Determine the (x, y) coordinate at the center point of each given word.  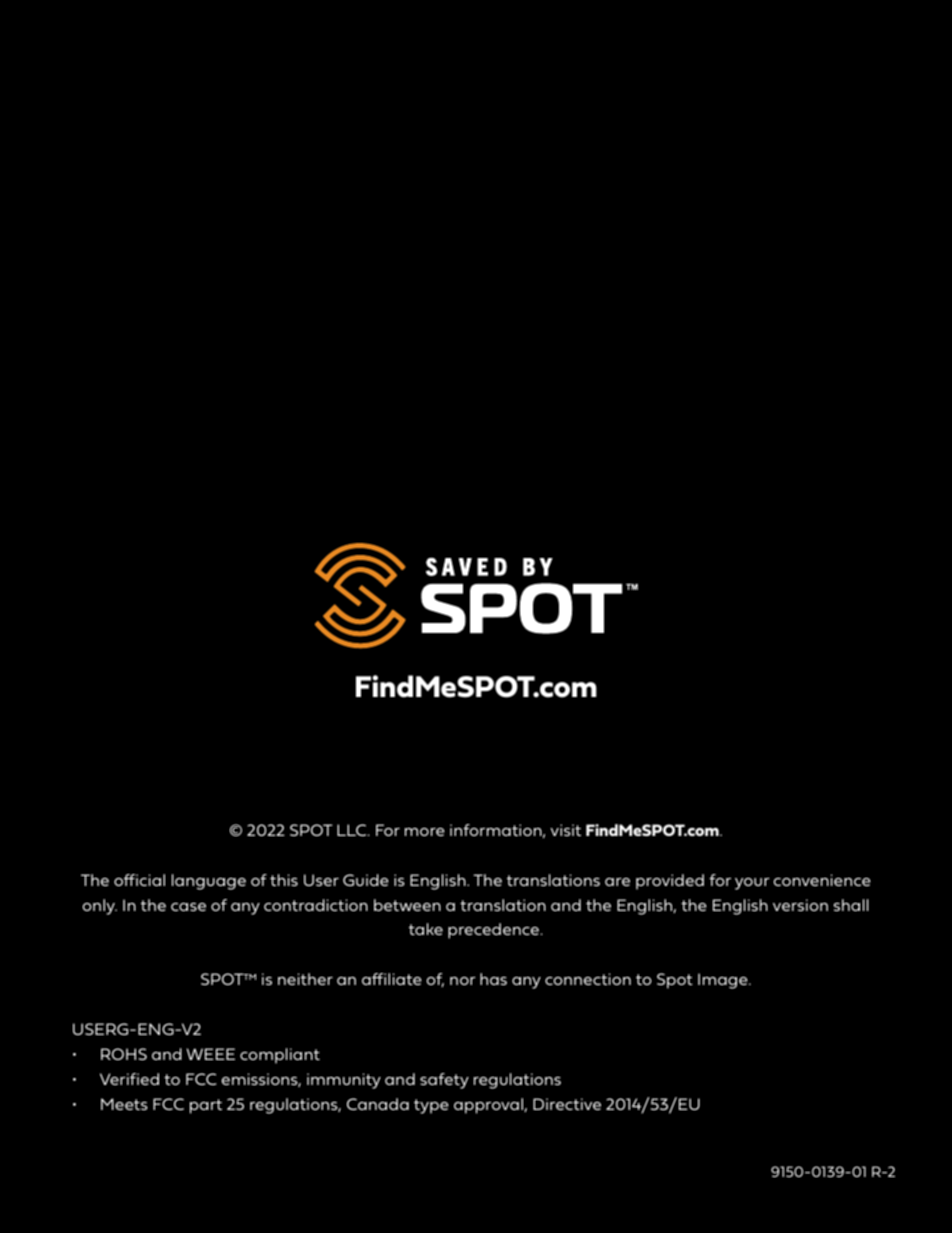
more (425, 832)
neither (305, 979)
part (206, 1106)
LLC (353, 830)
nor (463, 981)
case (188, 907)
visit (565, 830)
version (800, 905)
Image (724, 981)
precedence (495, 931)
